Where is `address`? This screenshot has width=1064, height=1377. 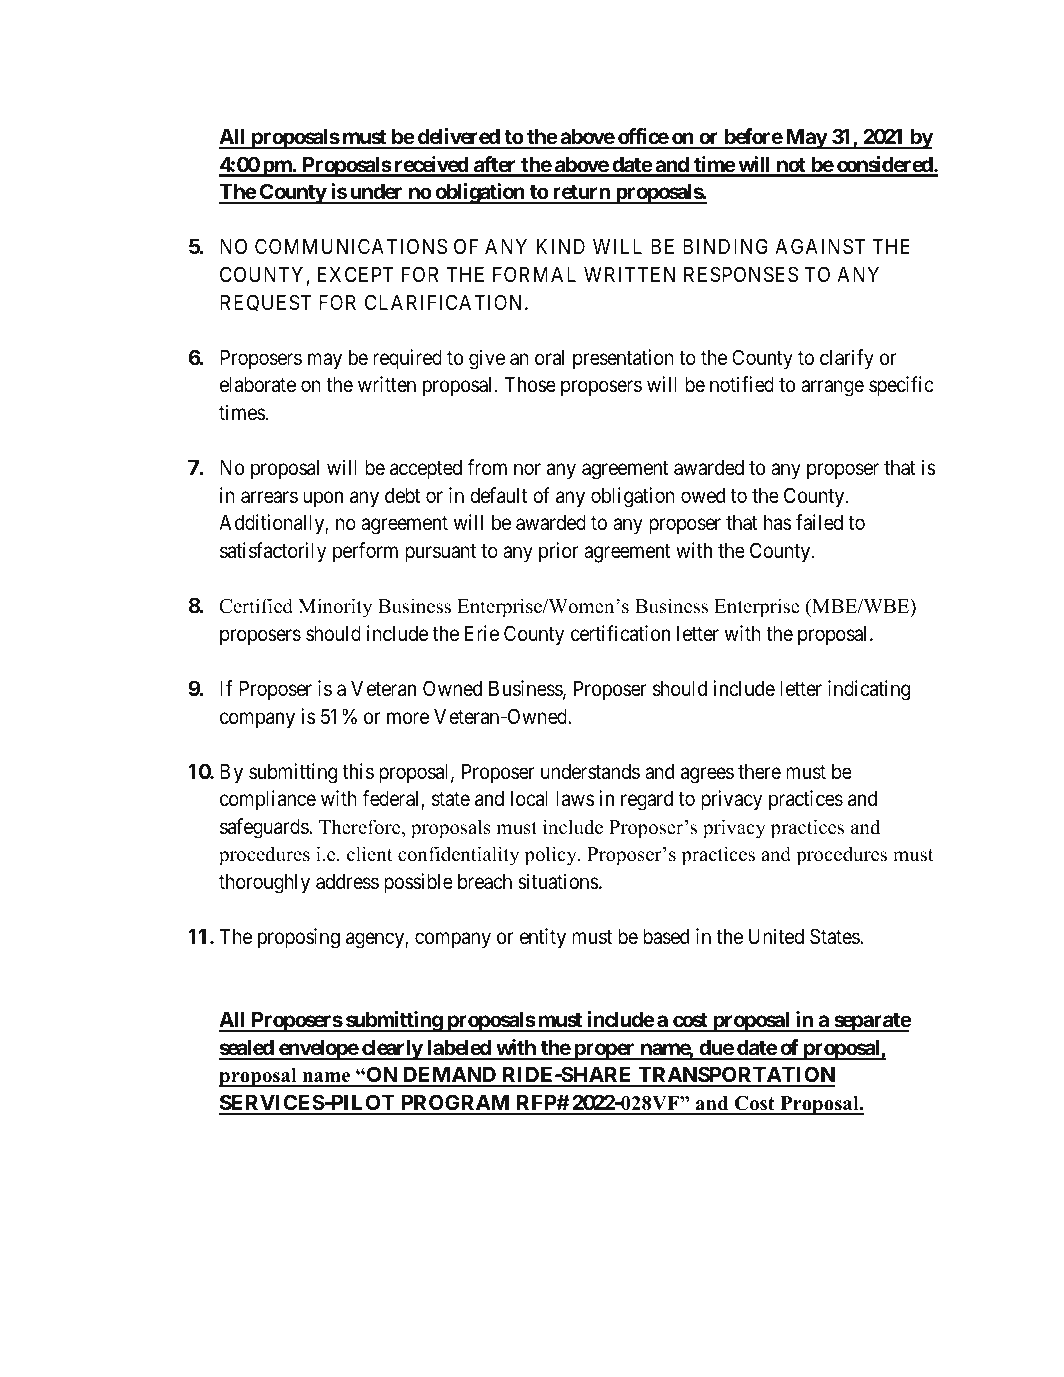 address is located at coordinates (347, 882).
